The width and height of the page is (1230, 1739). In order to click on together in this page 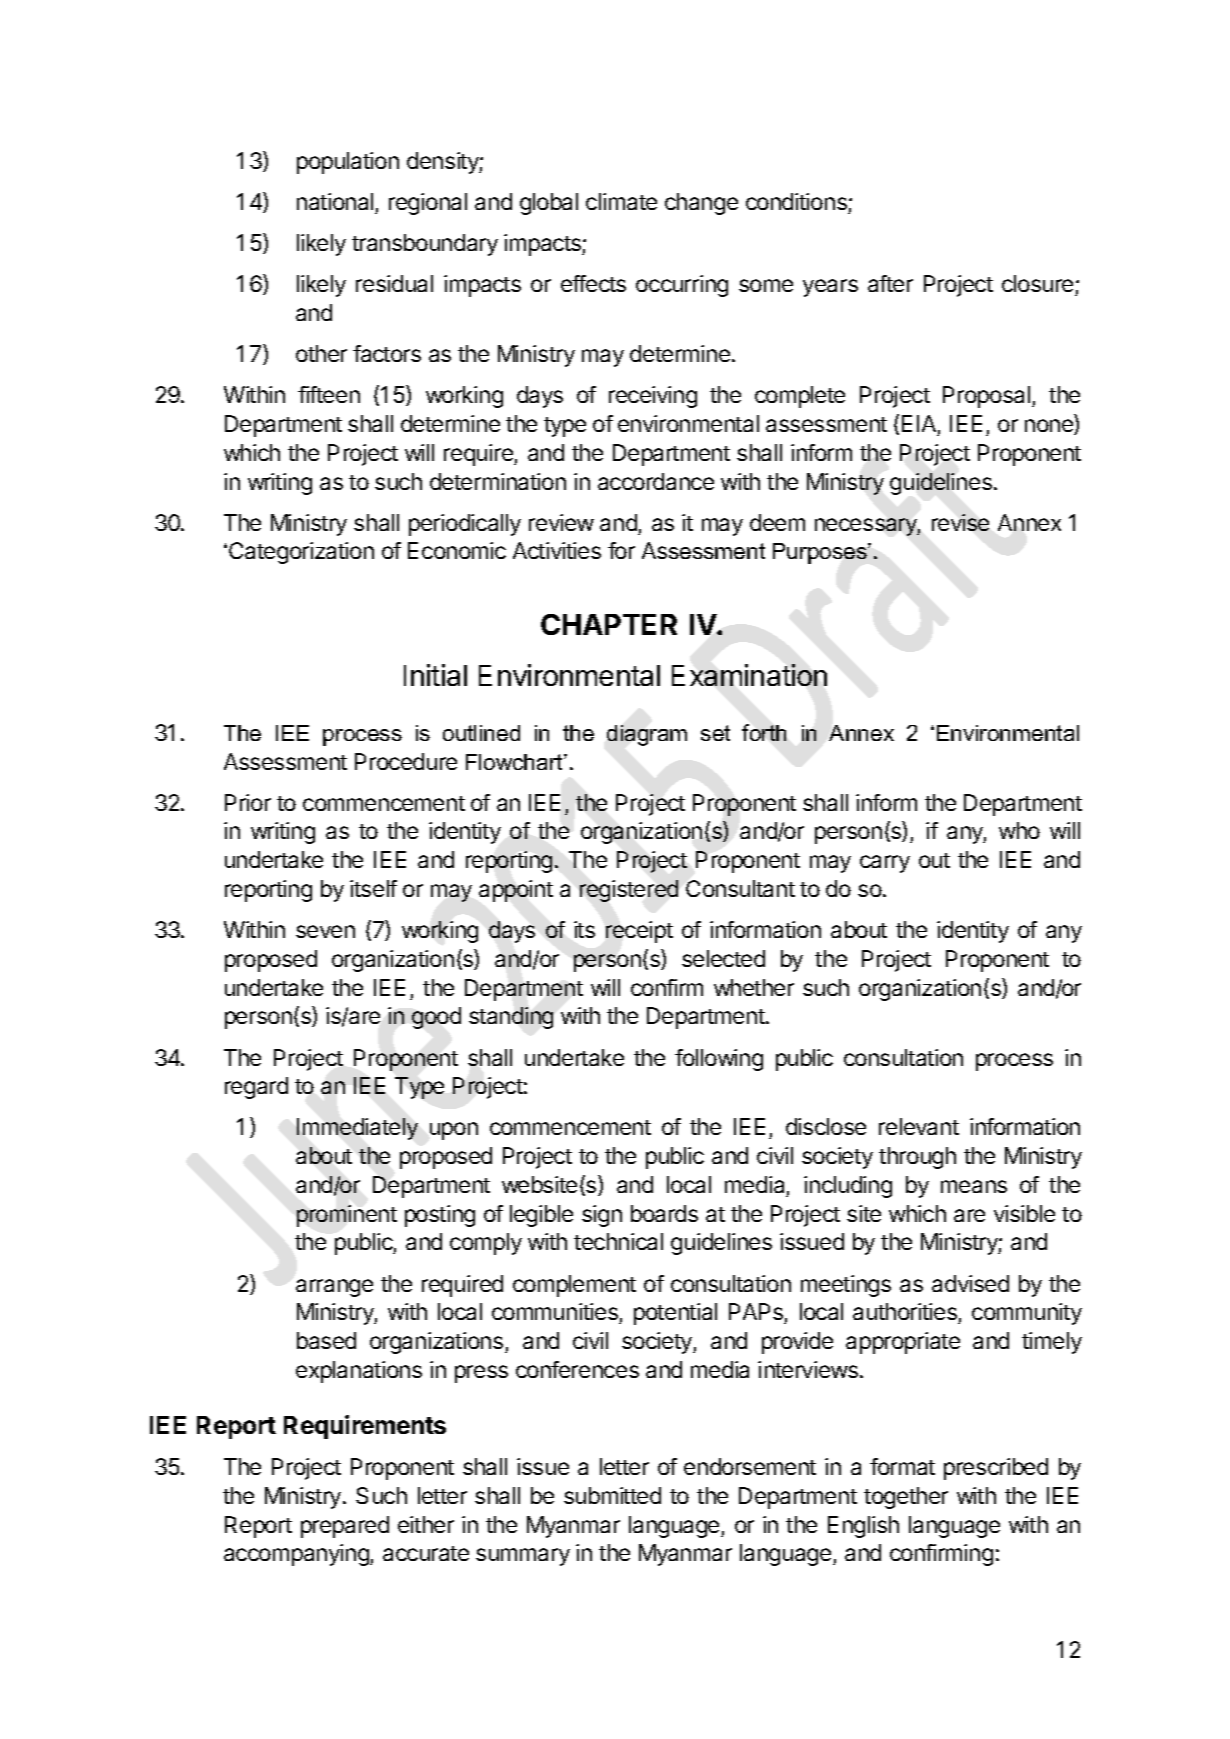, I will do `click(906, 1498)`.
